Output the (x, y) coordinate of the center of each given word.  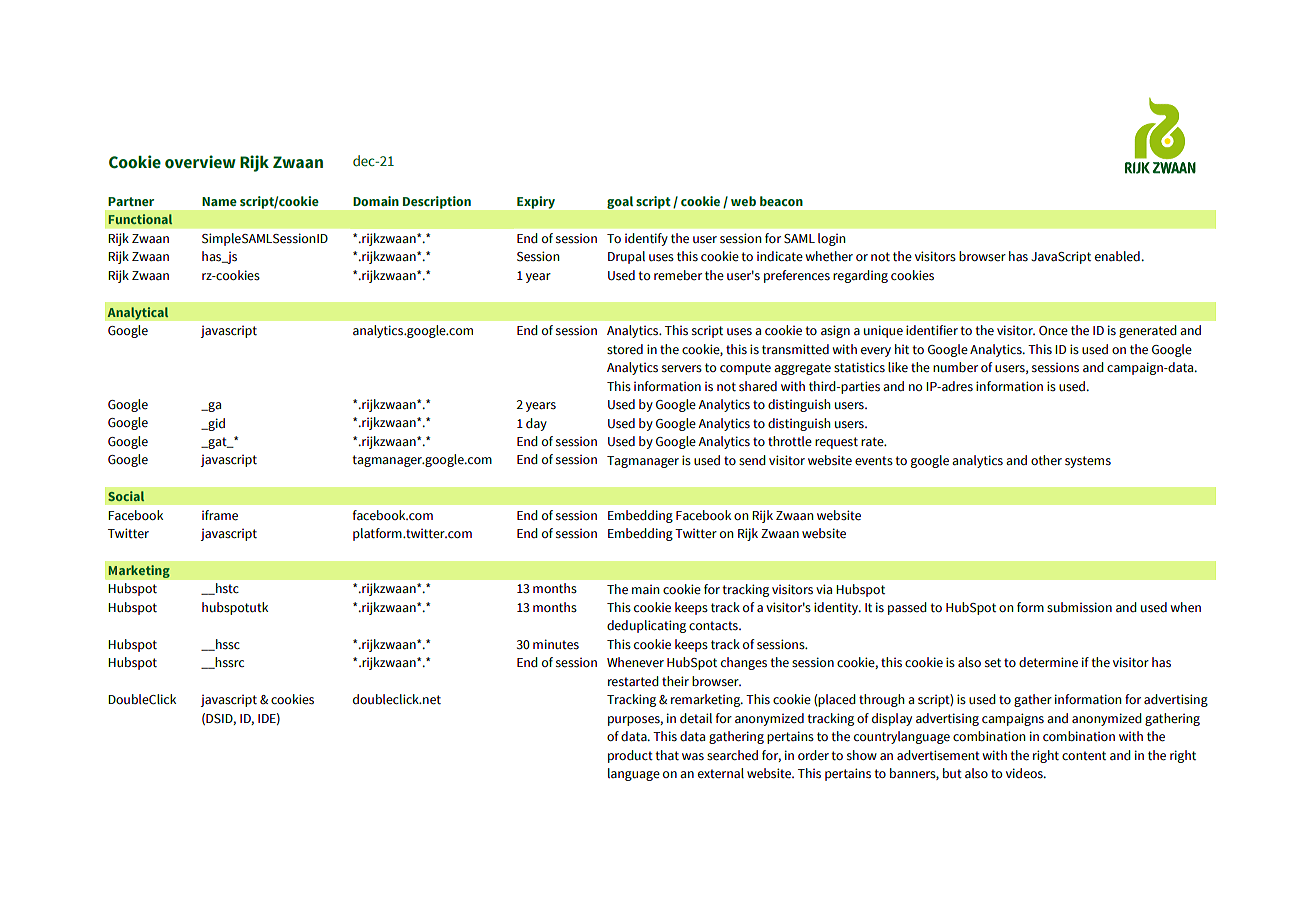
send (752, 460)
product (630, 756)
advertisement (938, 755)
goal (620, 202)
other (1046, 460)
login (831, 239)
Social (126, 496)
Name (219, 201)
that (667, 755)
